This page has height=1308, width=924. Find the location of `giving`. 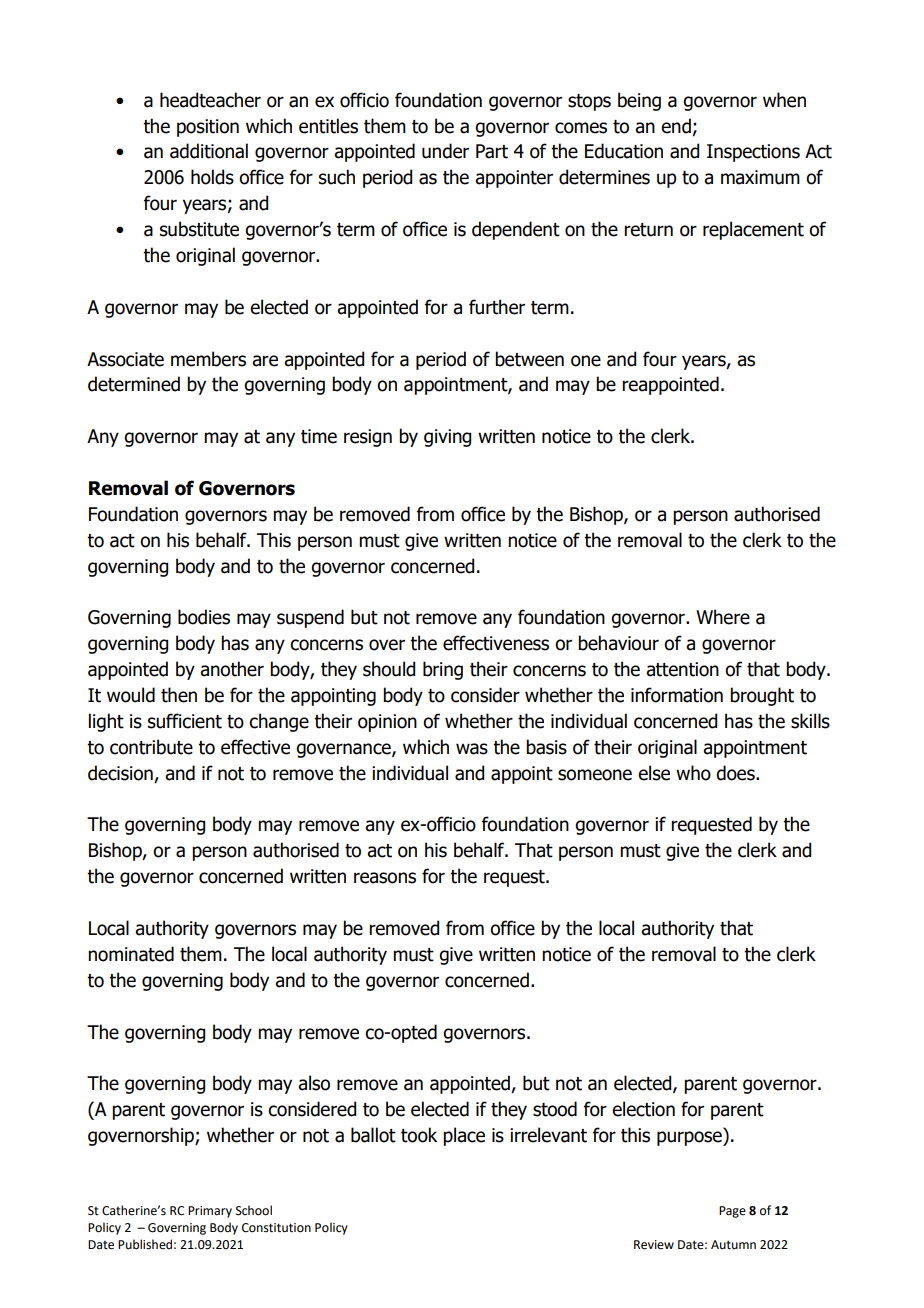

giving is located at coordinates (447, 438).
